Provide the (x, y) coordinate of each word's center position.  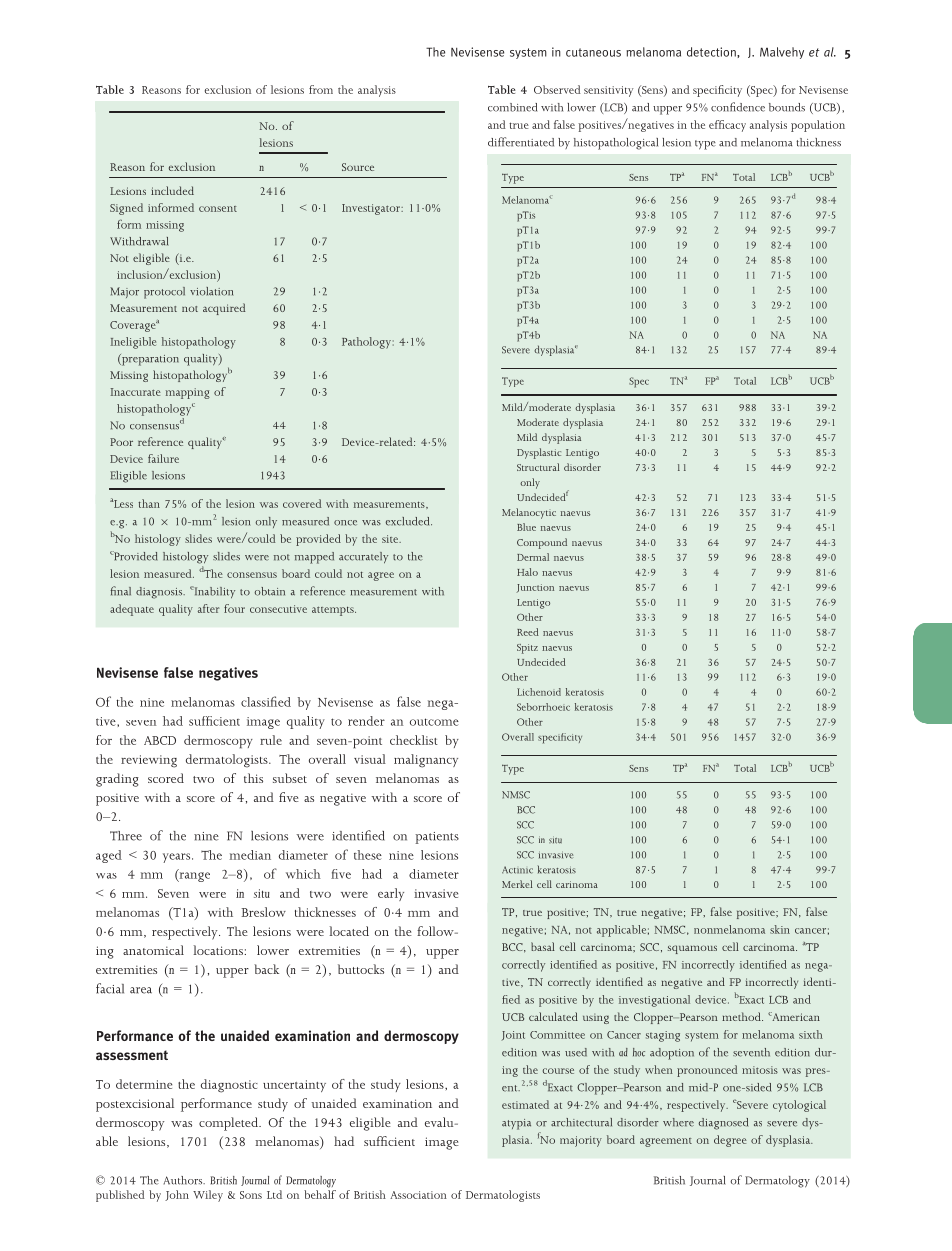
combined (512, 107)
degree (730, 1141)
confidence (738, 107)
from (321, 89)
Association (418, 1195)
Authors (184, 1180)
